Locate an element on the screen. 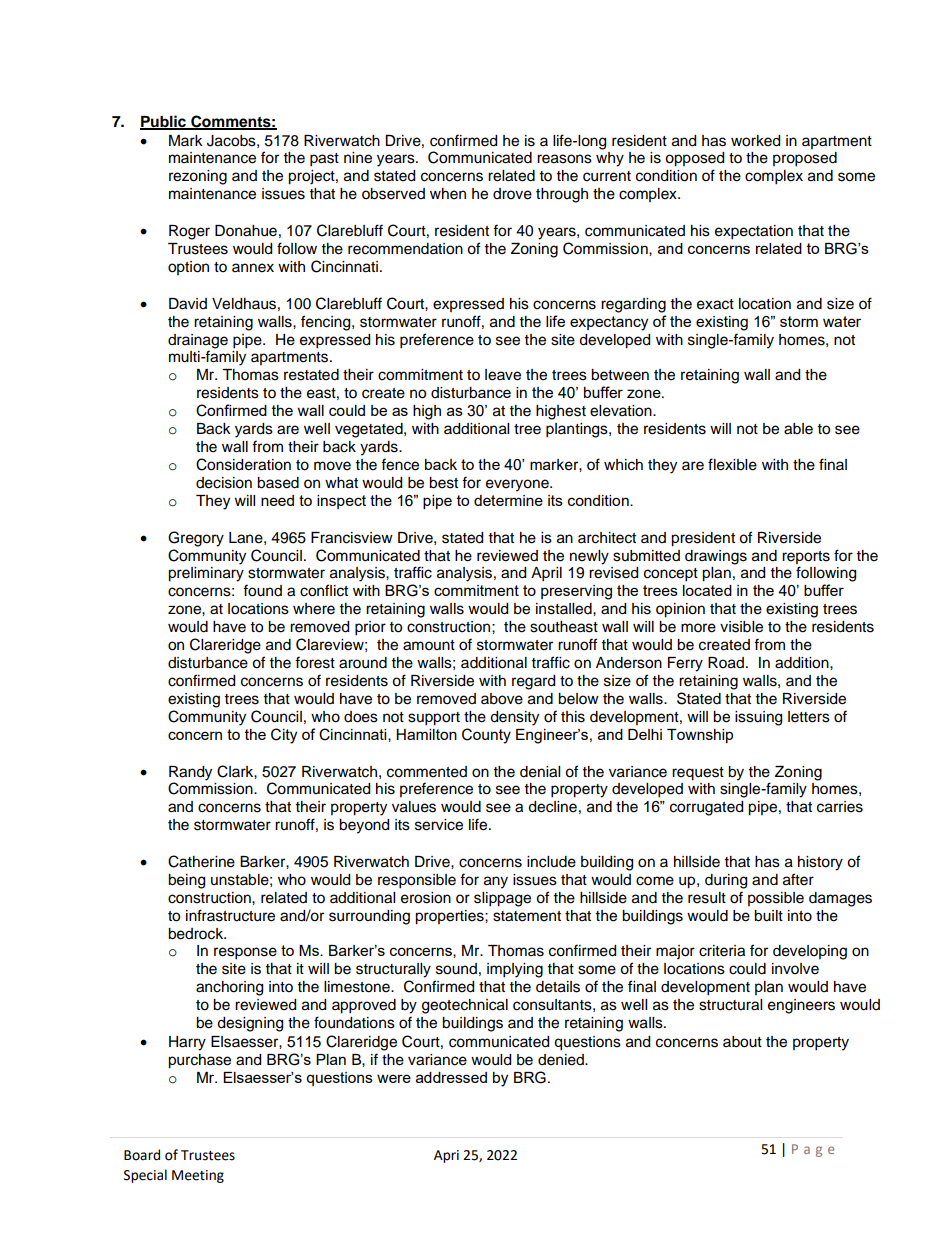 The height and width of the screenshot is (1233, 952). worked is located at coordinates (755, 141).
